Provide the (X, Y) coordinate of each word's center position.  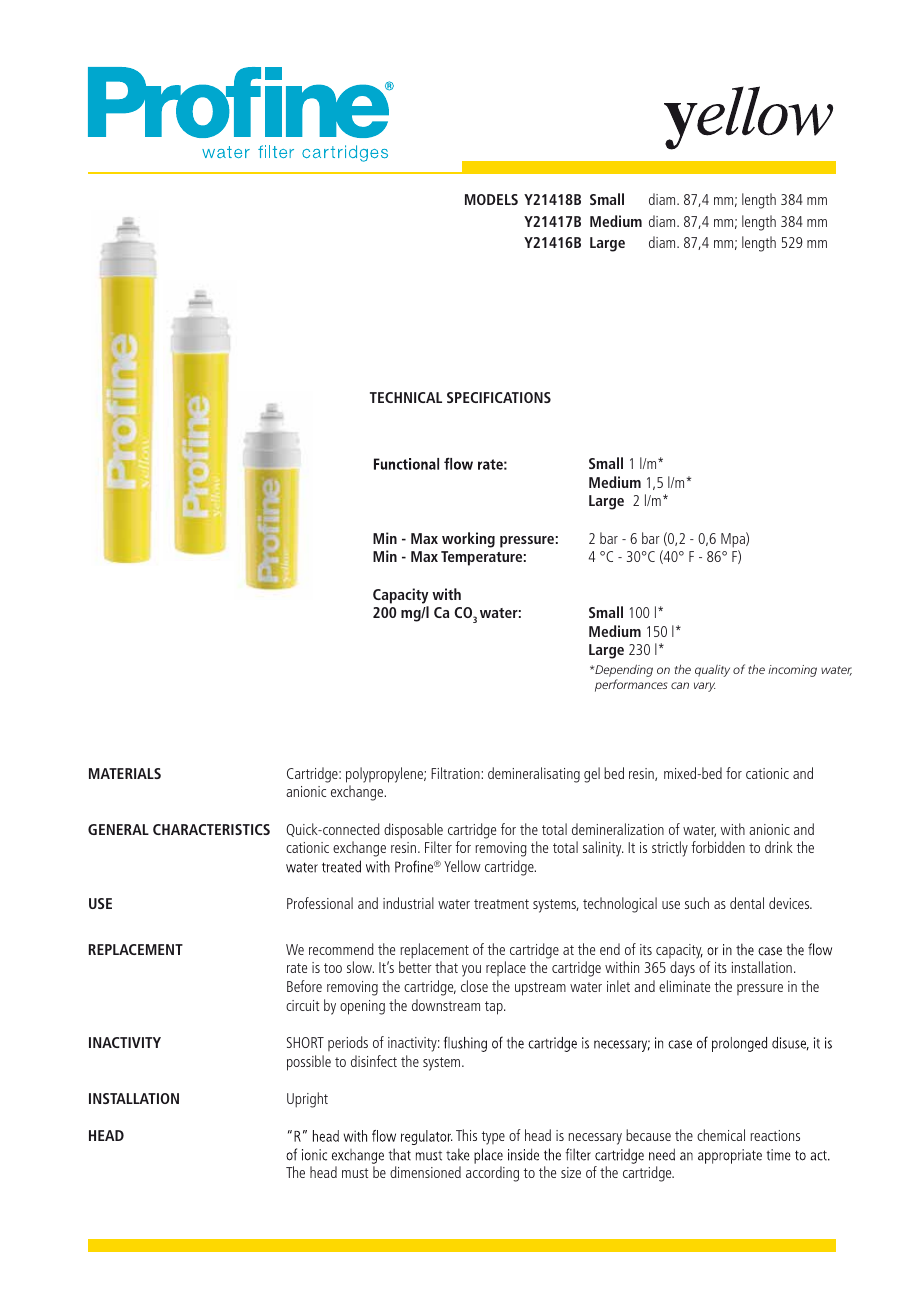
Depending (623, 672)
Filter (438, 847)
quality (712, 671)
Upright (307, 1100)
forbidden (718, 847)
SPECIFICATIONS (499, 397)
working (468, 540)
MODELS (491, 199)
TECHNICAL (406, 397)
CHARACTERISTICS (211, 829)
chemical (721, 1135)
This (466, 1135)
